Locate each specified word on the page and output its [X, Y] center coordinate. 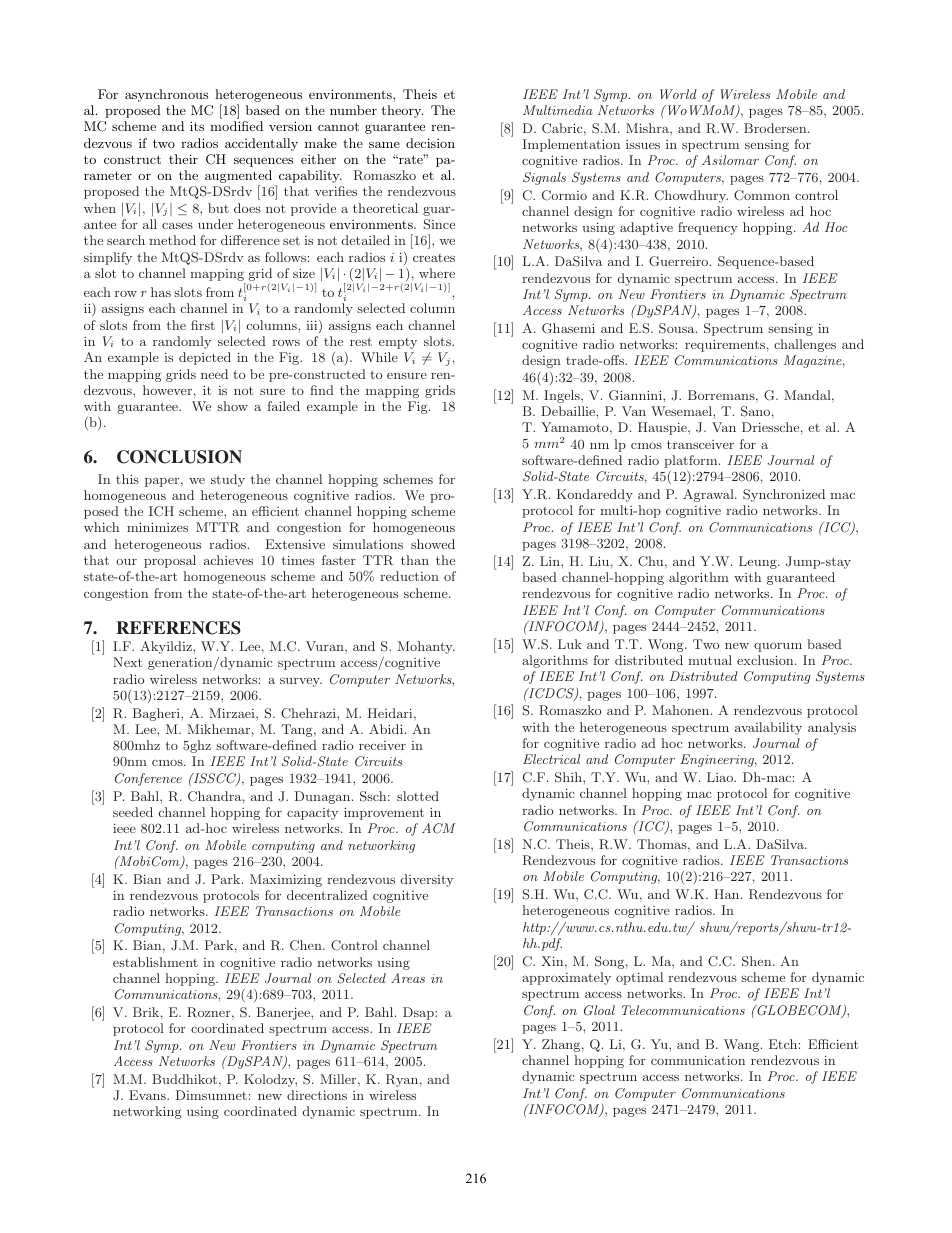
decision [430, 143]
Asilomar [730, 160]
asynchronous [166, 95]
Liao [721, 777]
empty [398, 343]
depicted [205, 358]
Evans [148, 1095]
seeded [133, 812]
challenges [805, 345]
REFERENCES [178, 628]
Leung [759, 562]
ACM [439, 828]
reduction [409, 576]
